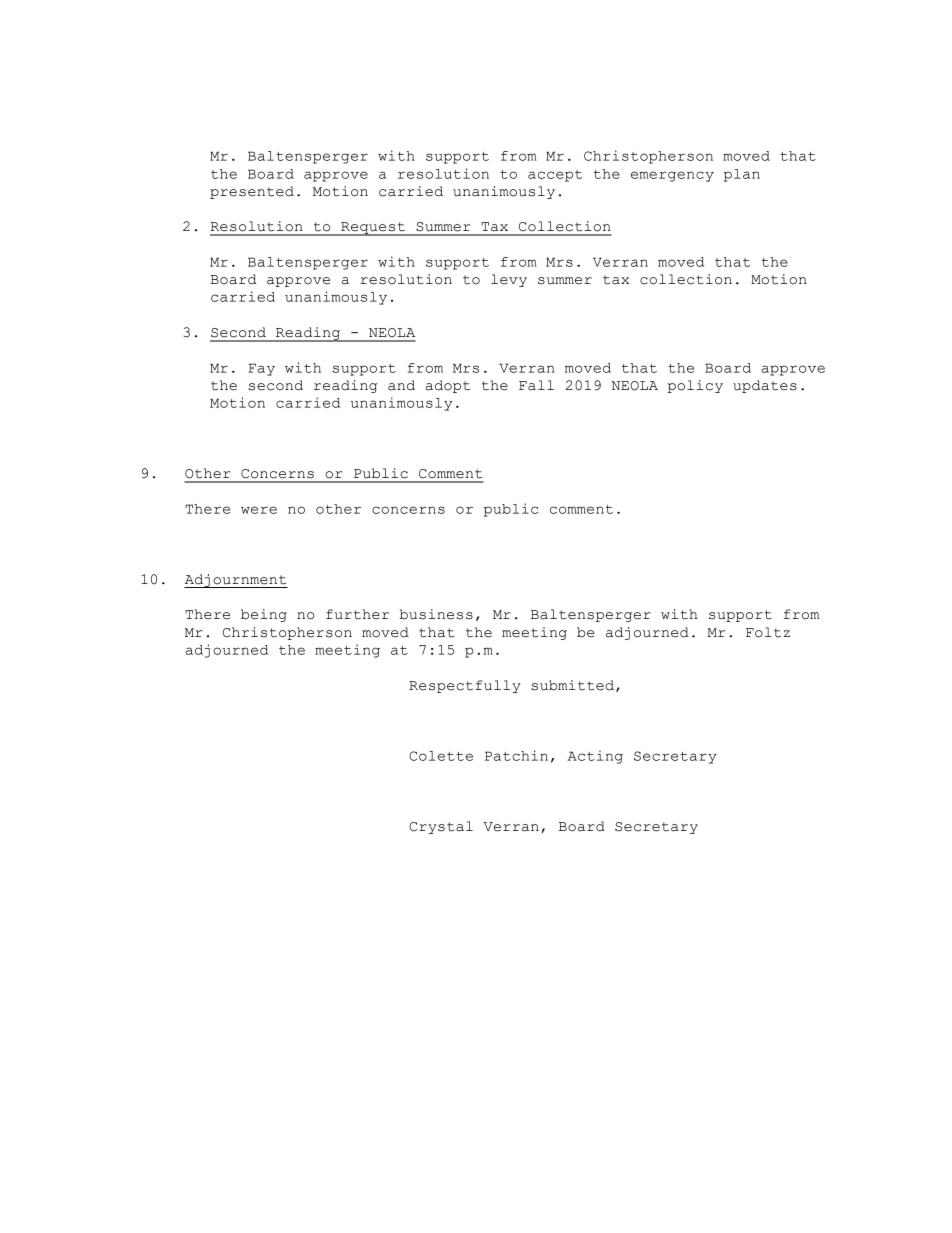 This document has height=1233, width=952. Describe the element at coordinates (695, 386) in the document. I see `policy` at that location.
